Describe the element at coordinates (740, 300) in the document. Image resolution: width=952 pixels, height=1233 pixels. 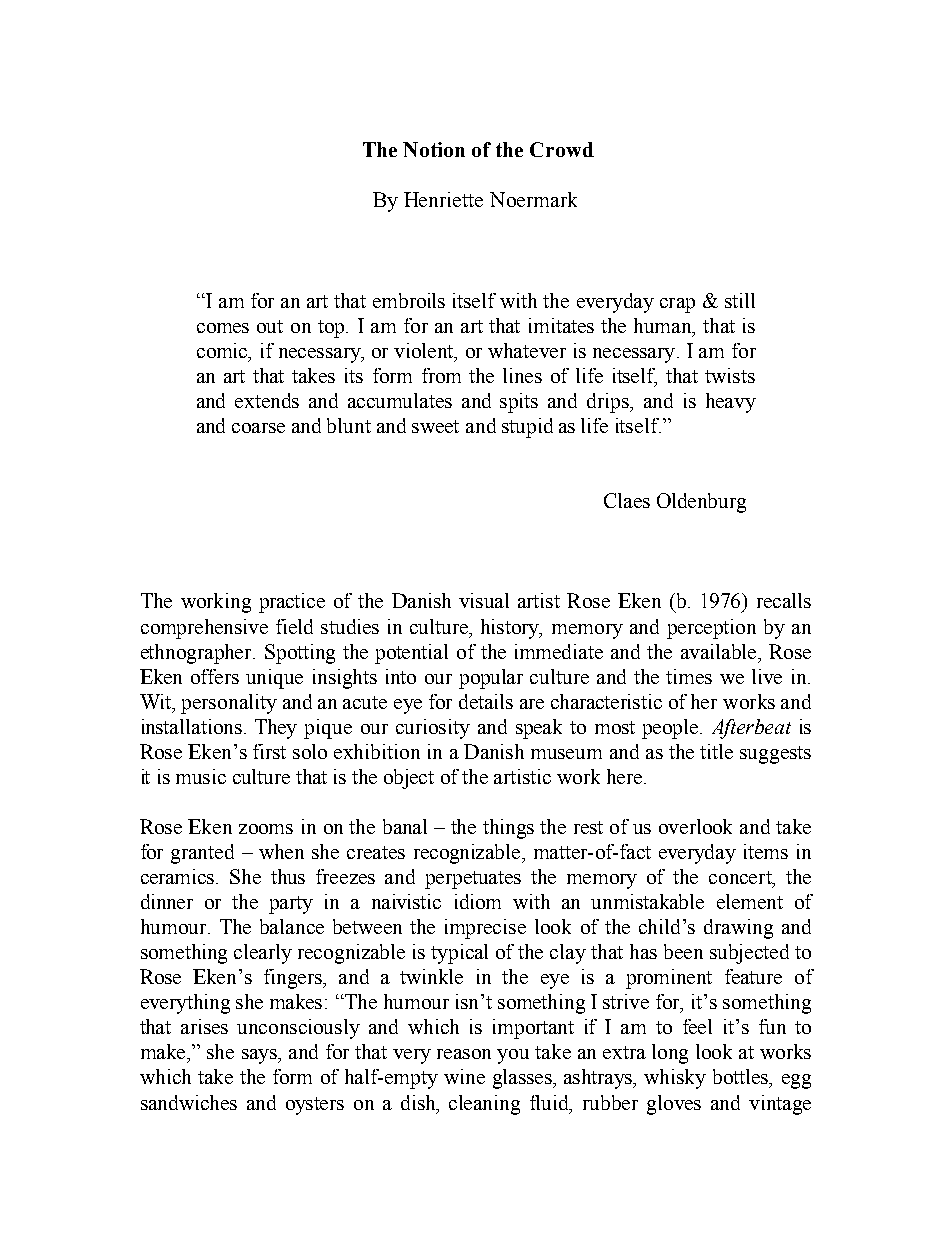
I see `still` at that location.
